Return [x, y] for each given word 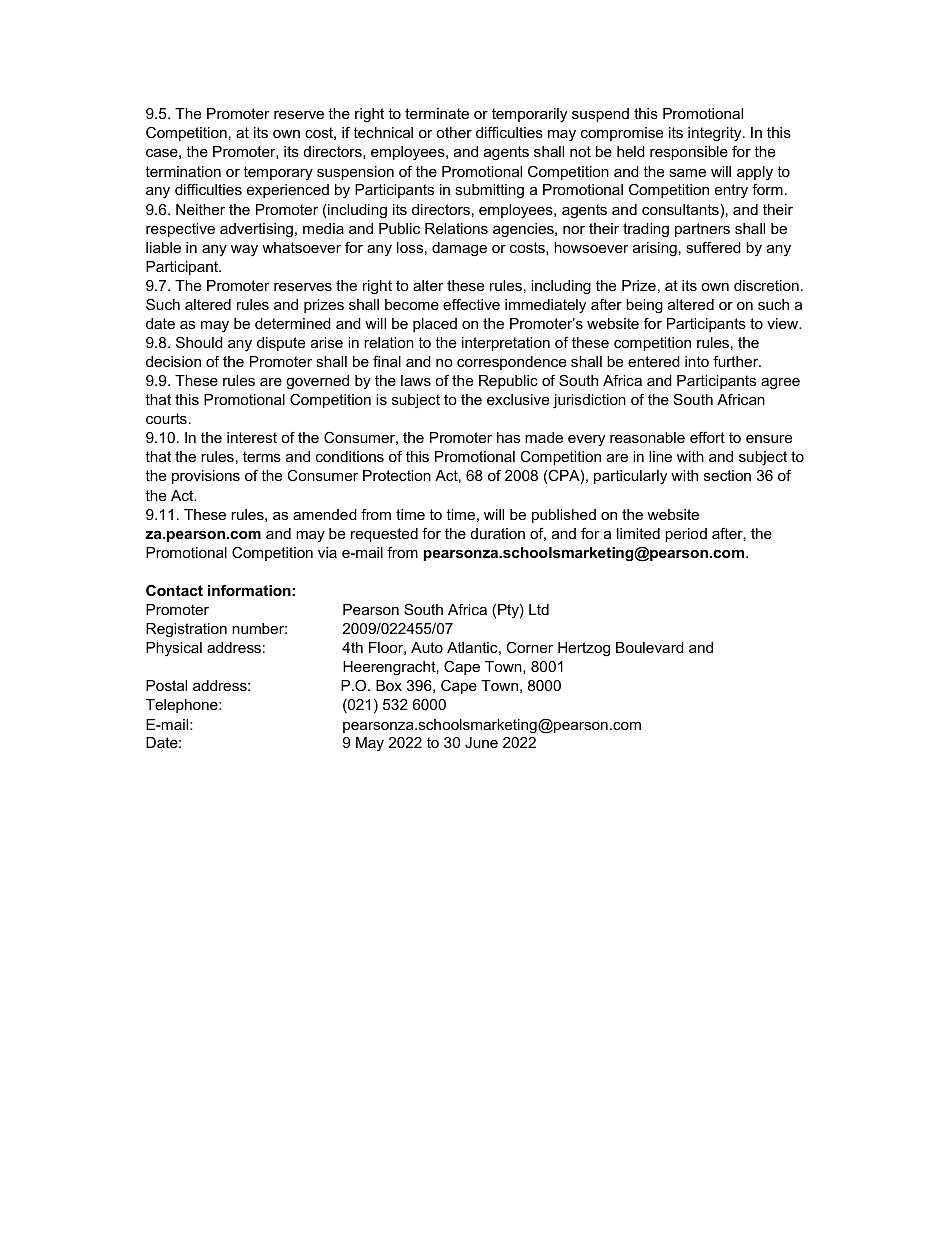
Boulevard [650, 647]
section [727, 475]
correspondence [511, 363]
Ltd [539, 609]
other [454, 132]
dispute [281, 344]
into [697, 361]
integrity [716, 134]
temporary [278, 173]
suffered [713, 247]
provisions [206, 477]
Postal [166, 685]
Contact [174, 590]
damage [459, 249]
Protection [397, 475]
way [244, 251]
